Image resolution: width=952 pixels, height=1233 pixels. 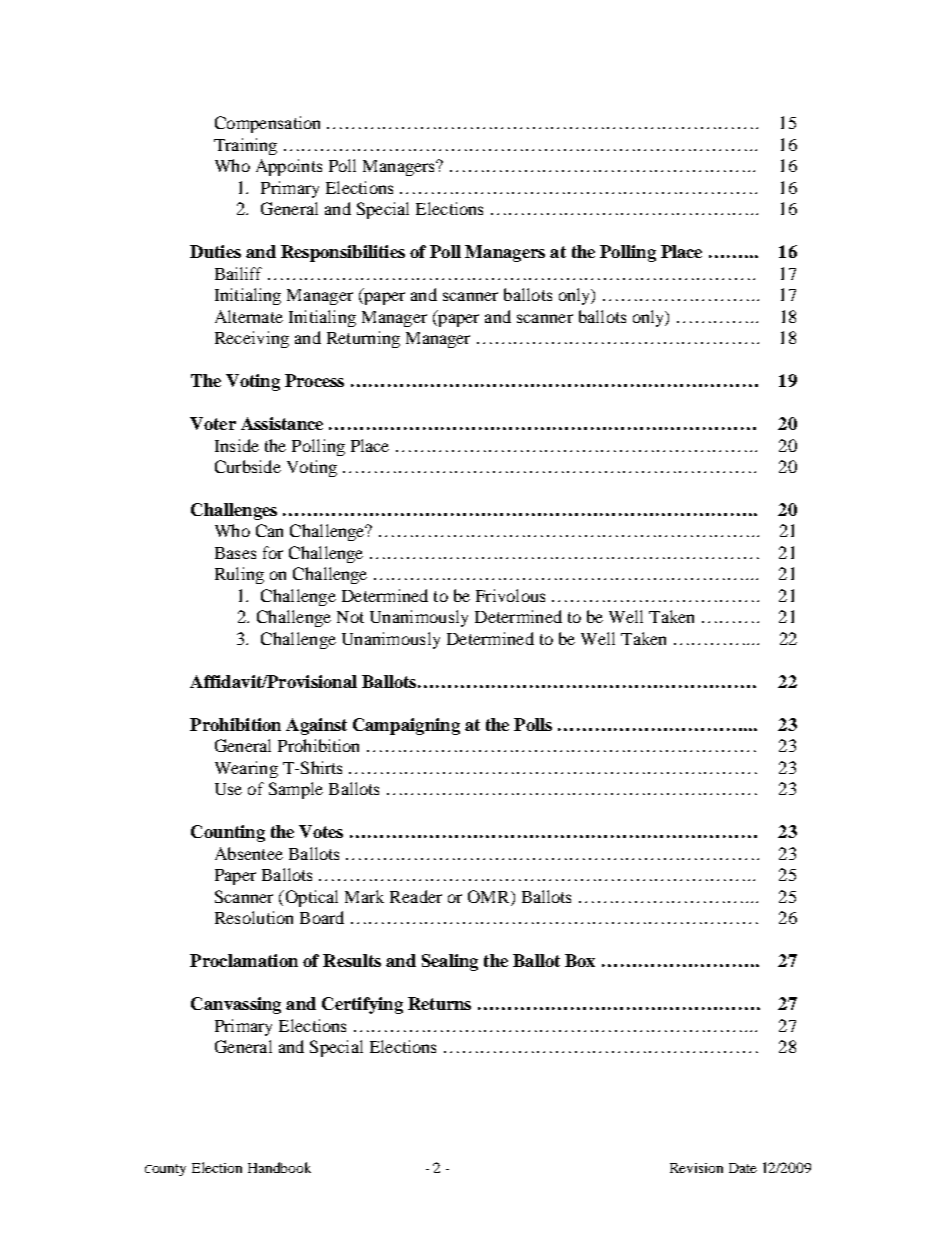 What do you see at coordinates (289, 167) in the image?
I see `Appoints` at bounding box center [289, 167].
